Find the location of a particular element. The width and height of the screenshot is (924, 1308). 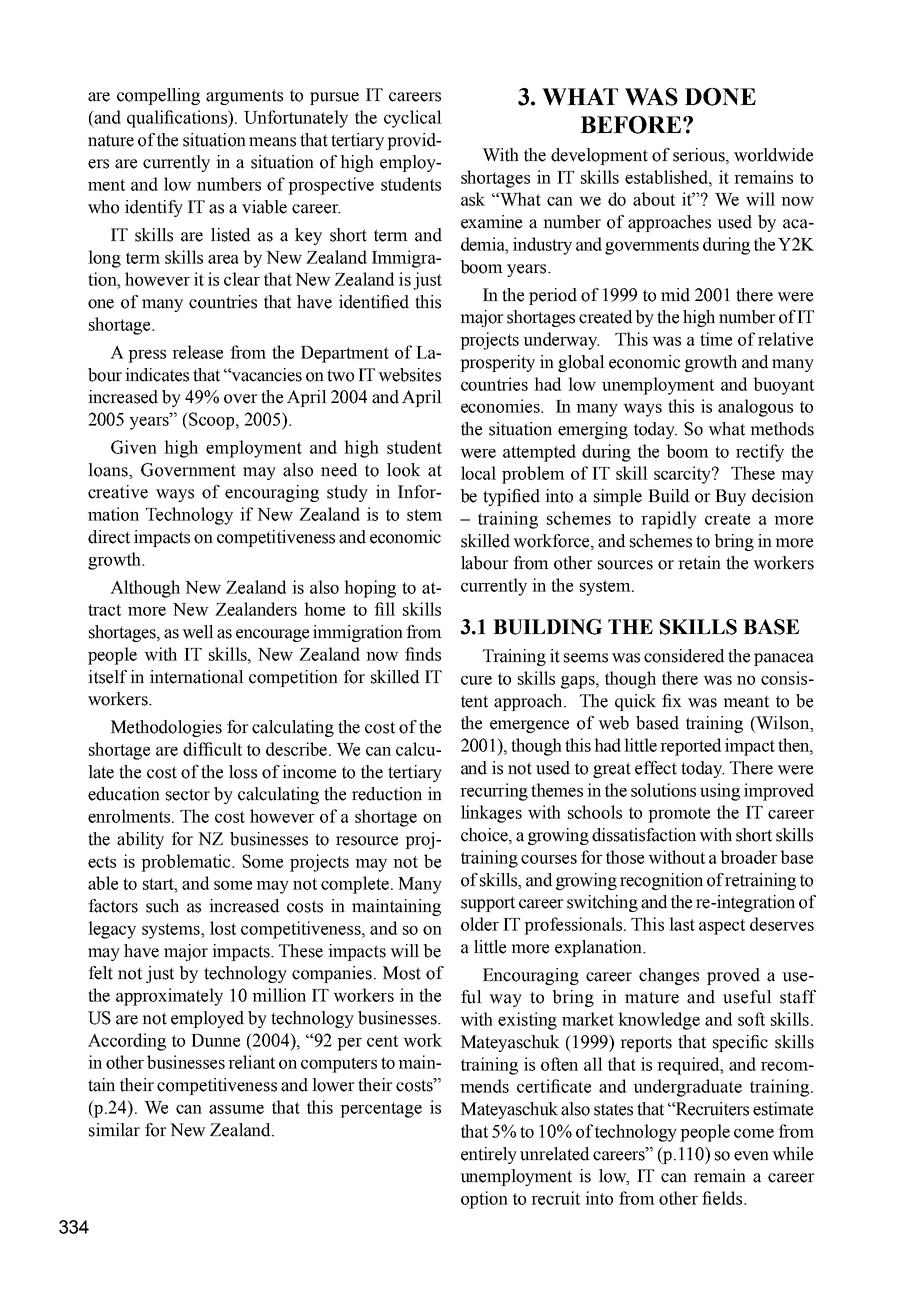

compelling is located at coordinates (158, 96).
